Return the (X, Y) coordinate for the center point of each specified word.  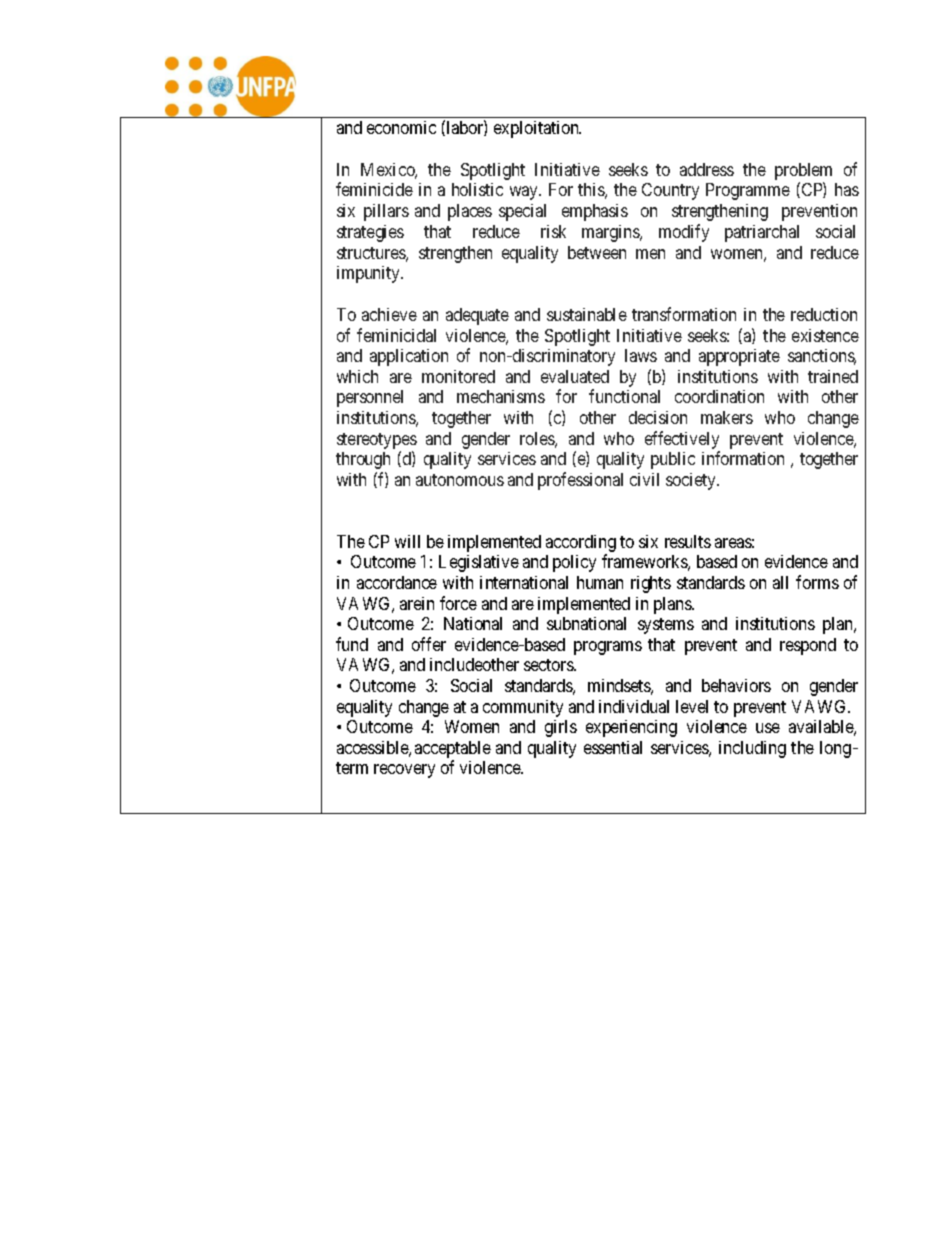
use (768, 728)
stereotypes (377, 441)
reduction (824, 314)
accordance (397, 582)
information (743, 458)
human (600, 582)
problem (803, 173)
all (780, 582)
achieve (389, 314)
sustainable (587, 314)
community (523, 708)
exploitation (537, 129)
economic (401, 127)
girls (561, 728)
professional (580, 481)
